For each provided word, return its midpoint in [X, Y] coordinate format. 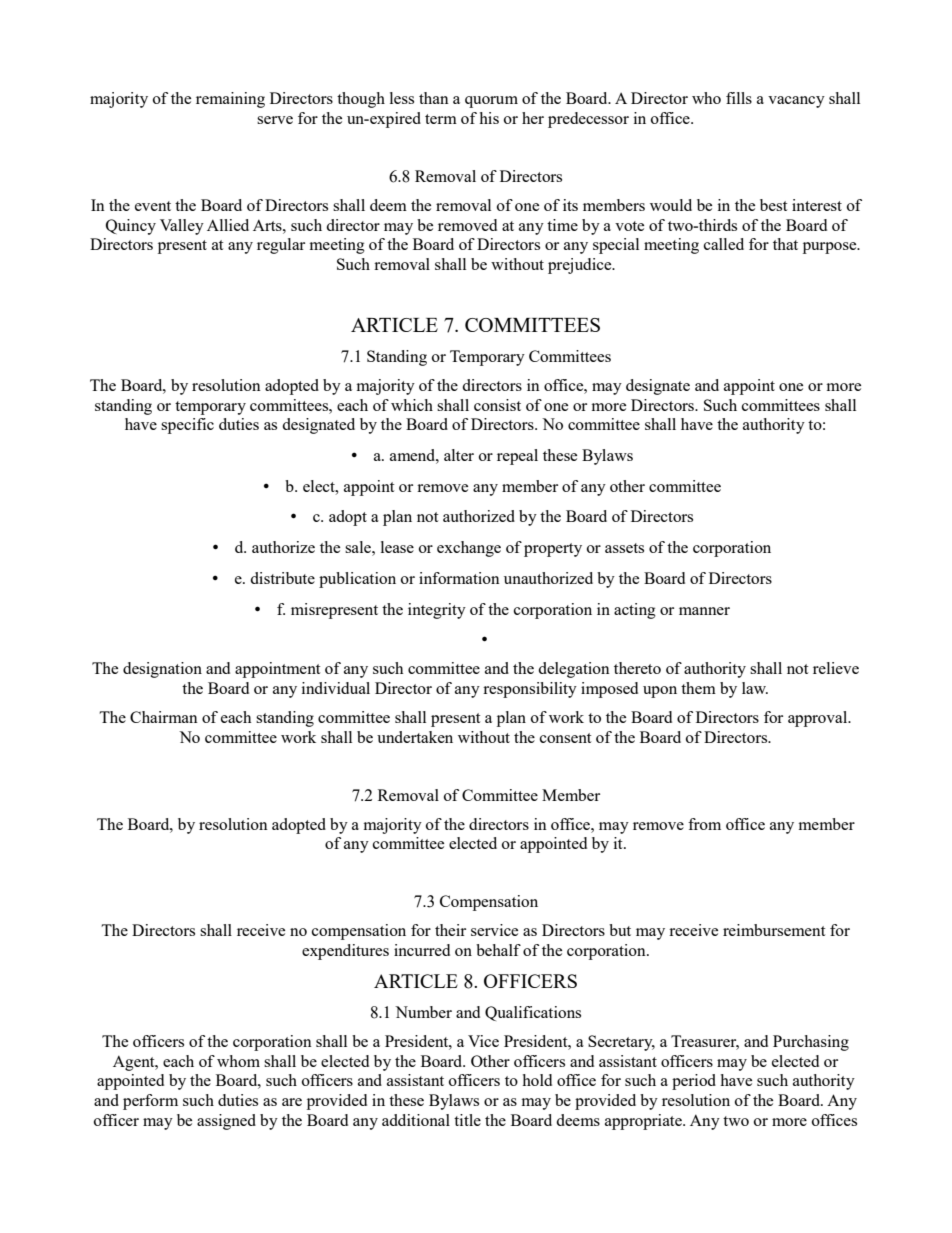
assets [624, 548]
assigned [226, 1122]
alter [459, 455]
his [489, 118]
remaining [230, 100]
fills [739, 98]
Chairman [164, 717]
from [704, 824]
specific [187, 426]
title [467, 1120]
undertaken [415, 737]
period [694, 1082]
